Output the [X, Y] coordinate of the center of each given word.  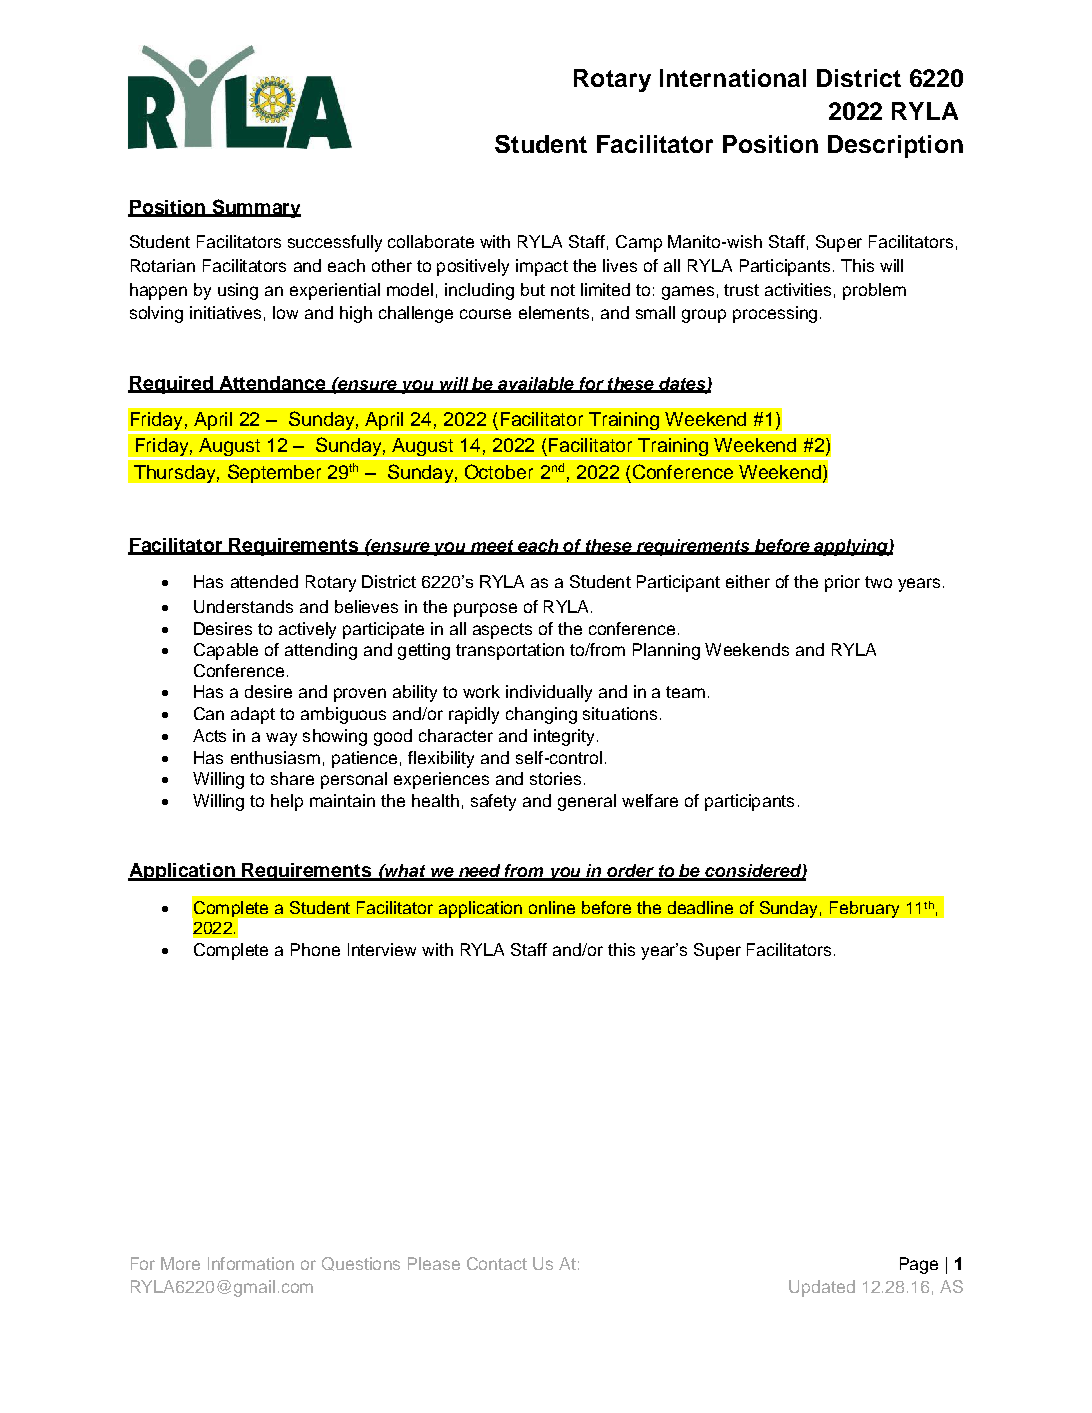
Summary [255, 208]
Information [251, 1263]
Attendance [272, 384]
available [536, 384]
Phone [315, 949]
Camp [639, 243]
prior [842, 583]
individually [549, 693]
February [864, 909]
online [552, 907]
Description [895, 146]
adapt [253, 715]
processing [775, 314]
